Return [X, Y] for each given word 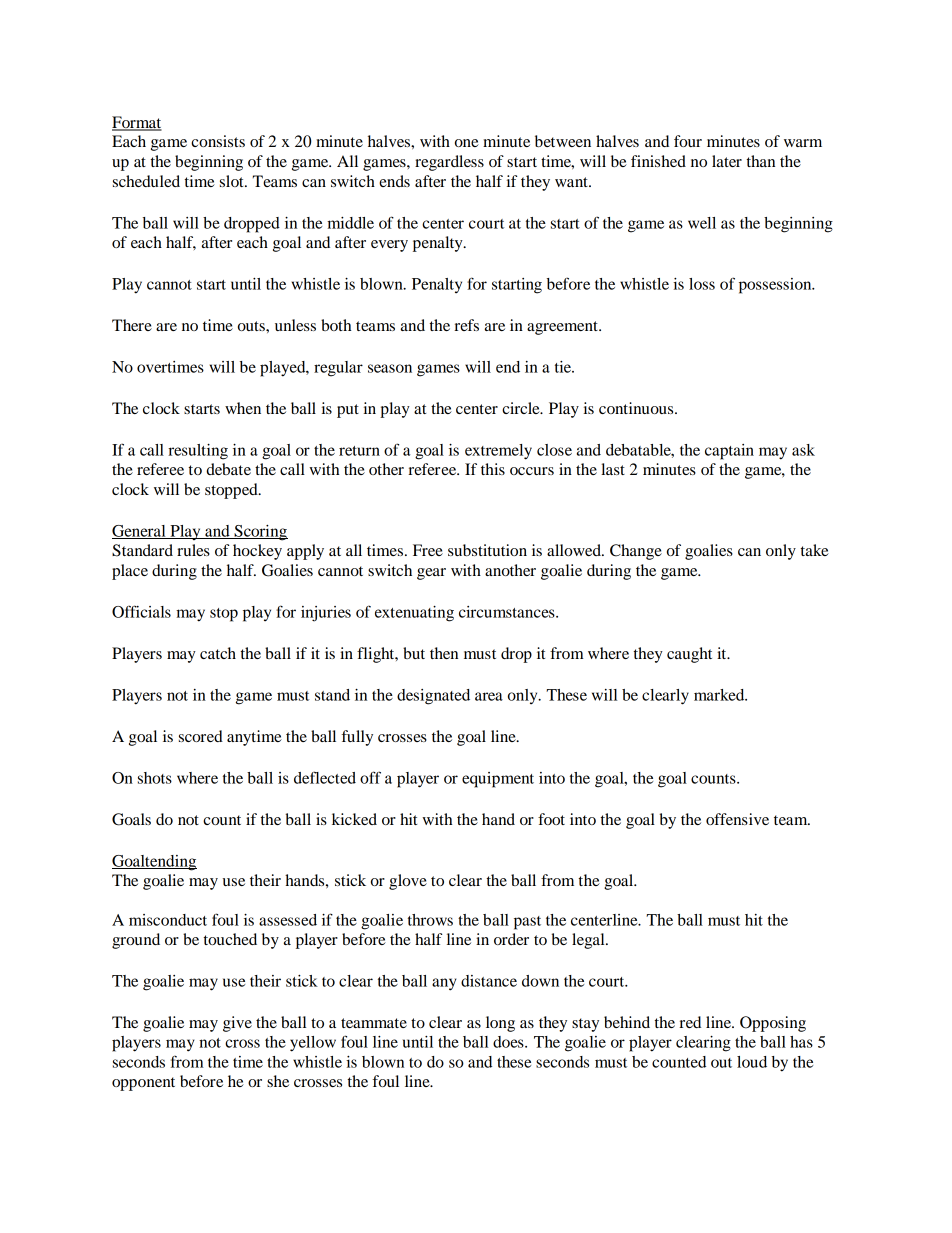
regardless [449, 163]
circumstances [508, 612]
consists [218, 141]
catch [218, 653]
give [237, 1024]
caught [689, 655]
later [727, 161]
